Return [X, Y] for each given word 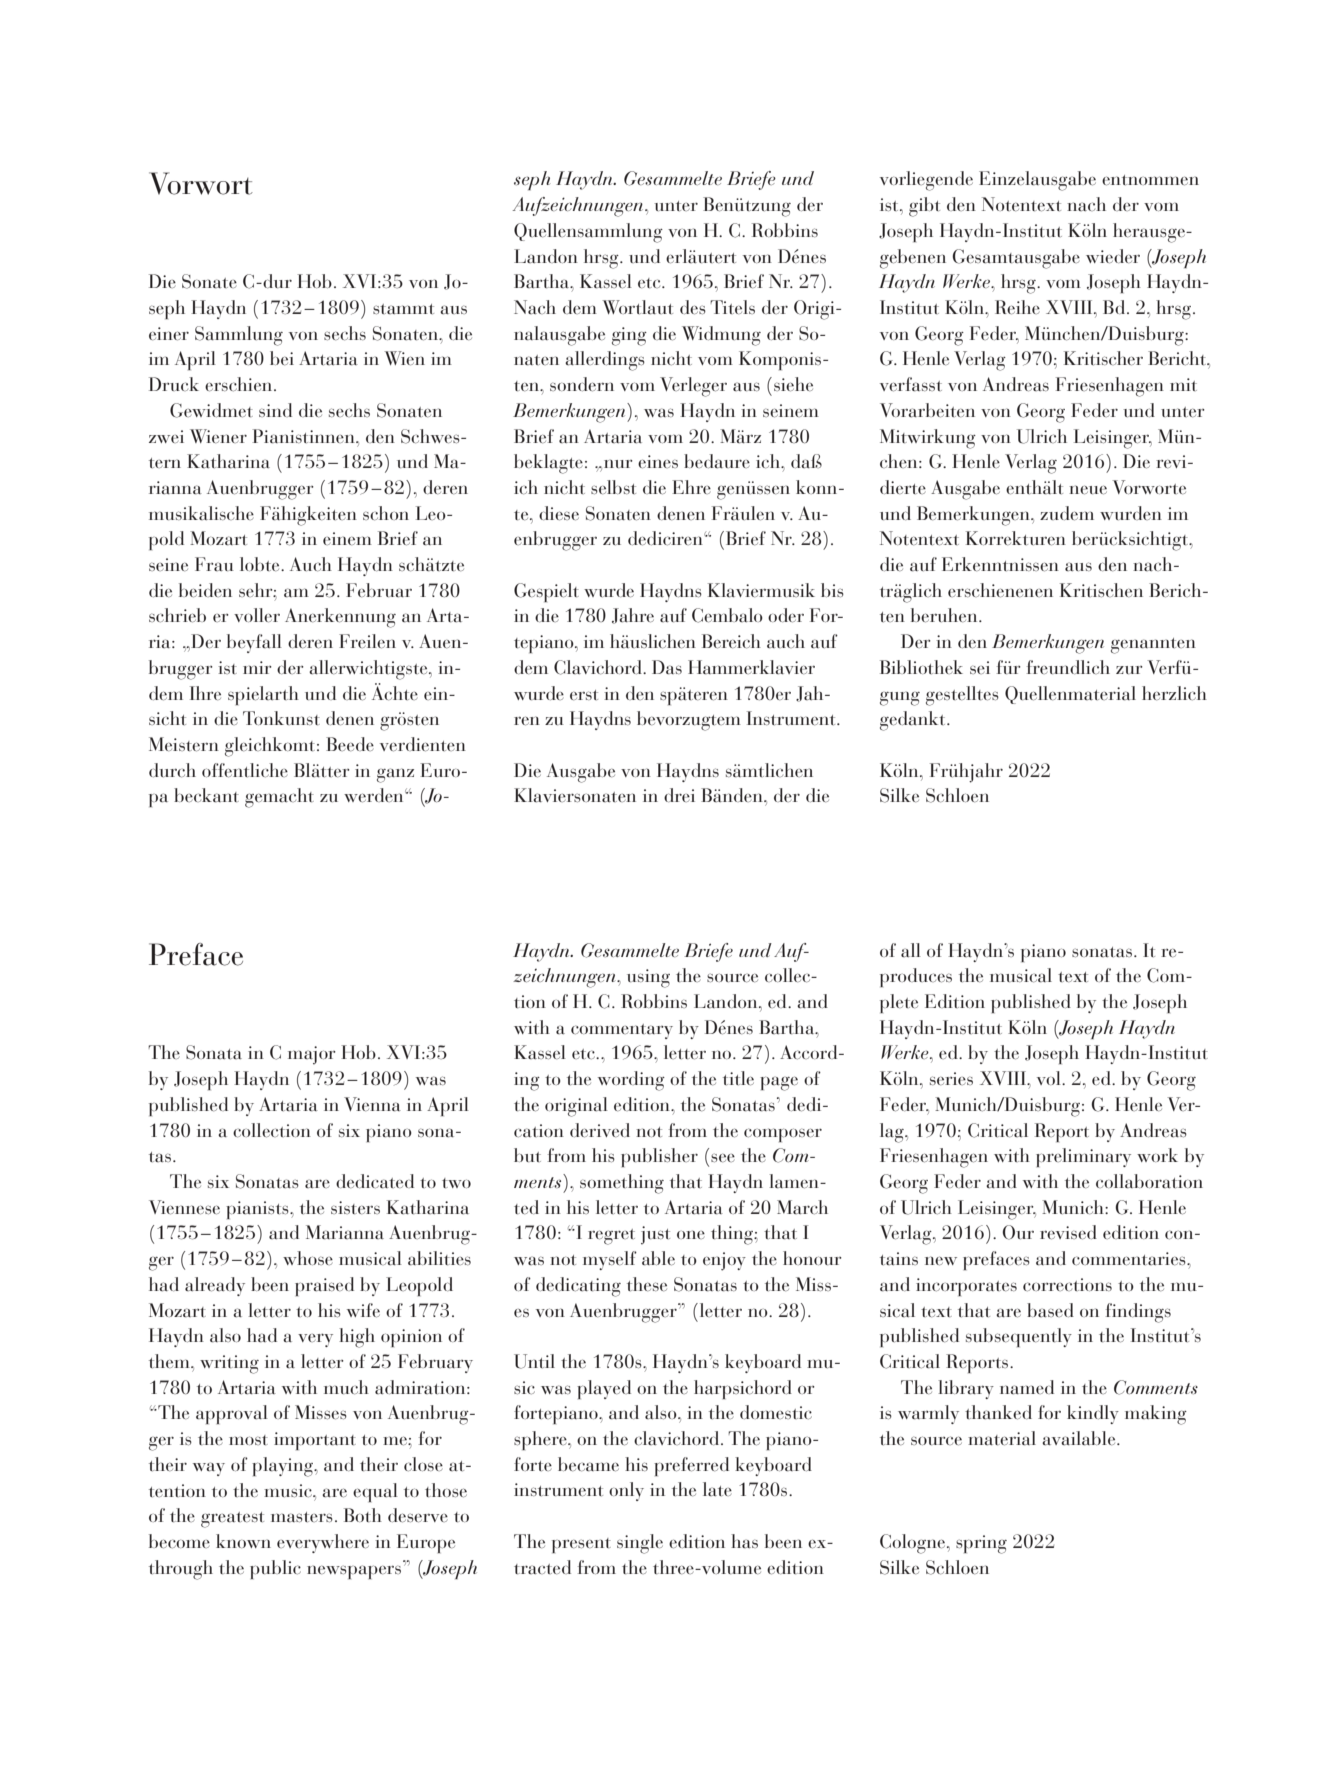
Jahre [633, 616]
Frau [214, 564]
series [951, 1078]
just [655, 1235]
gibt [924, 207]
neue [1088, 490]
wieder [1113, 256]
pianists [258, 1210]
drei [679, 795]
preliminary [1083, 1157]
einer [169, 334]
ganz [395, 775]
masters [302, 1517]
